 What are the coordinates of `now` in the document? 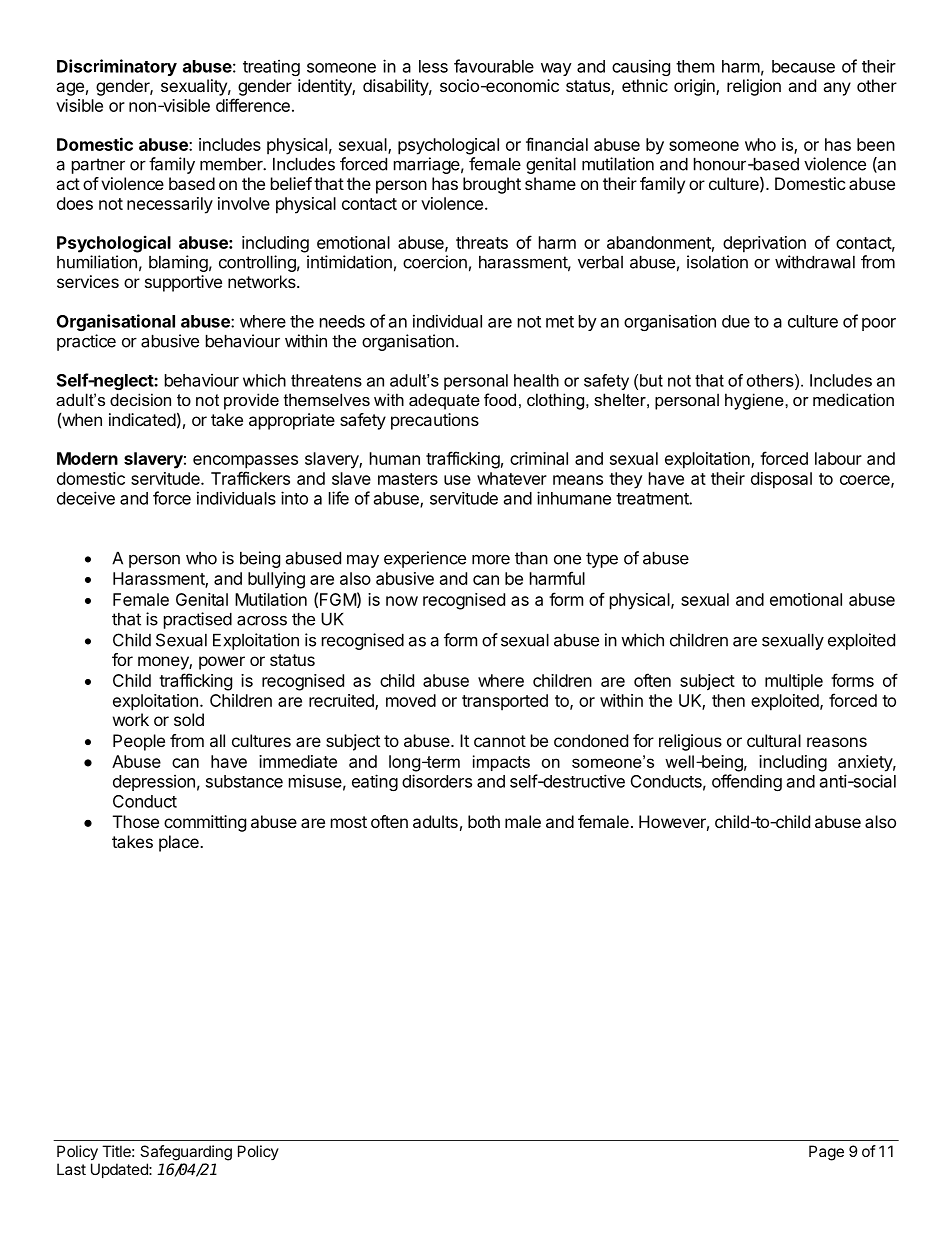 It's located at (402, 601).
